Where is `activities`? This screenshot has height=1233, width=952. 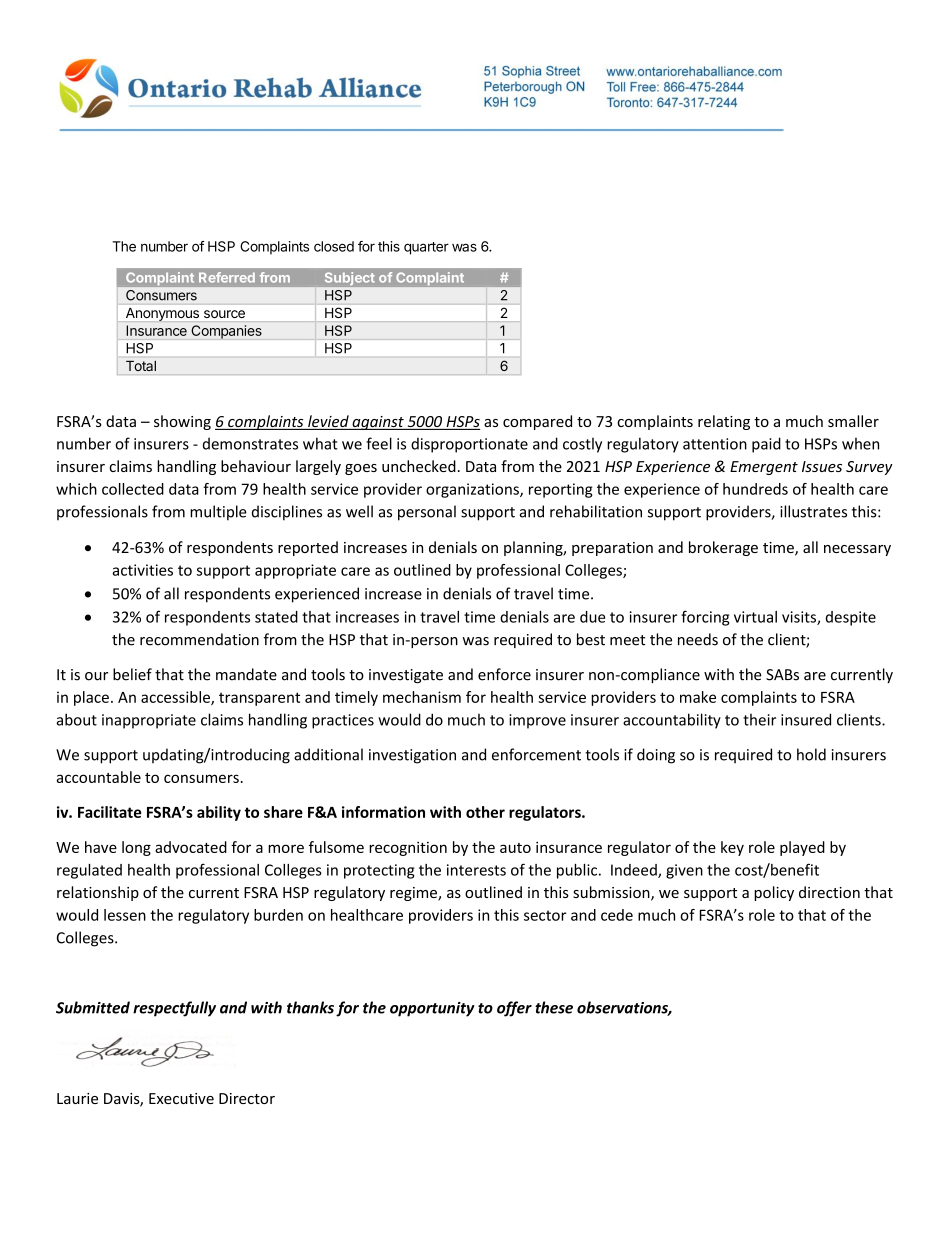 activities is located at coordinates (142, 570).
